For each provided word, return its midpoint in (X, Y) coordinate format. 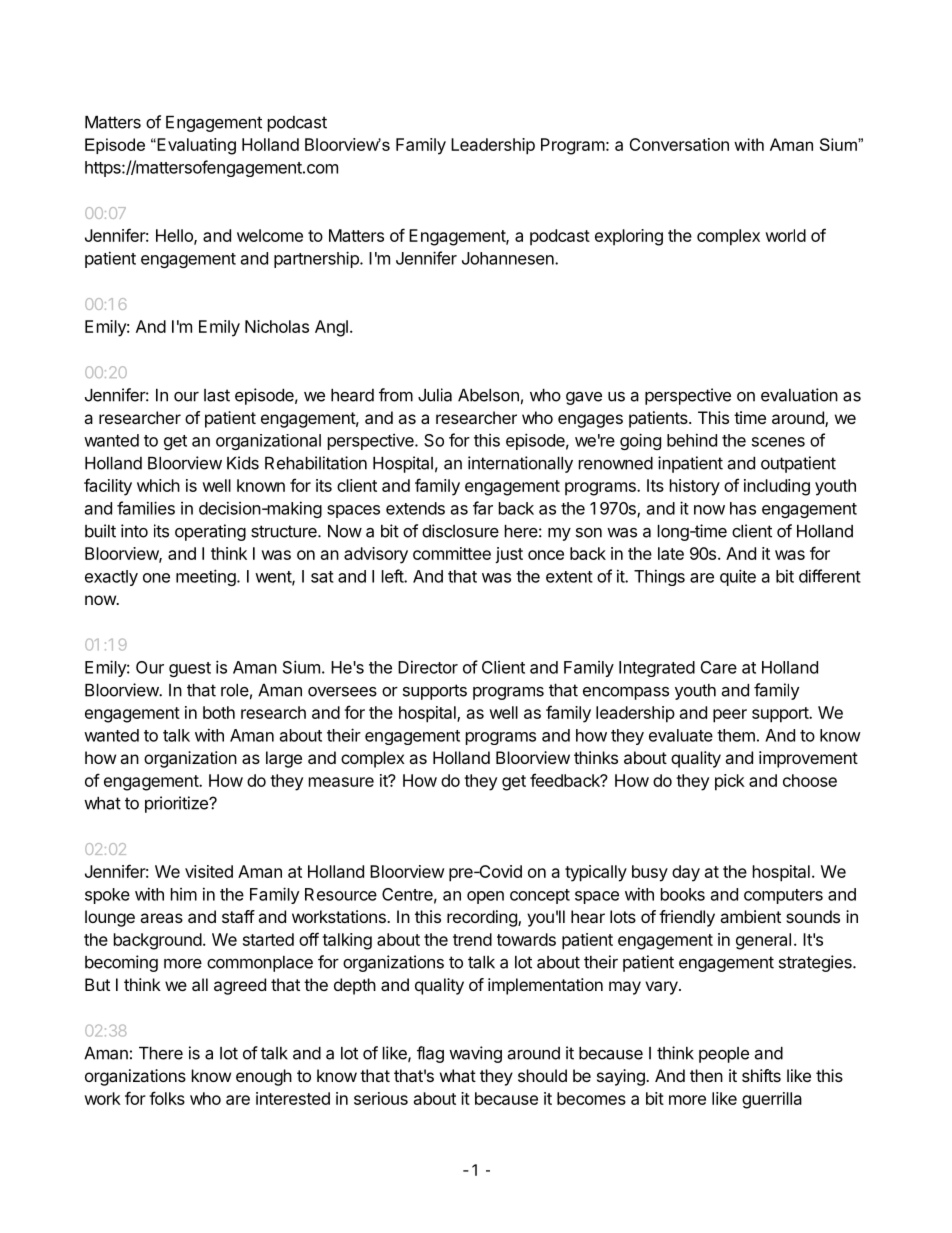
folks (167, 1098)
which (158, 485)
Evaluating (195, 146)
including (777, 487)
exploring (629, 237)
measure (341, 782)
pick (730, 782)
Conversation (679, 144)
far (483, 508)
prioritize (177, 804)
